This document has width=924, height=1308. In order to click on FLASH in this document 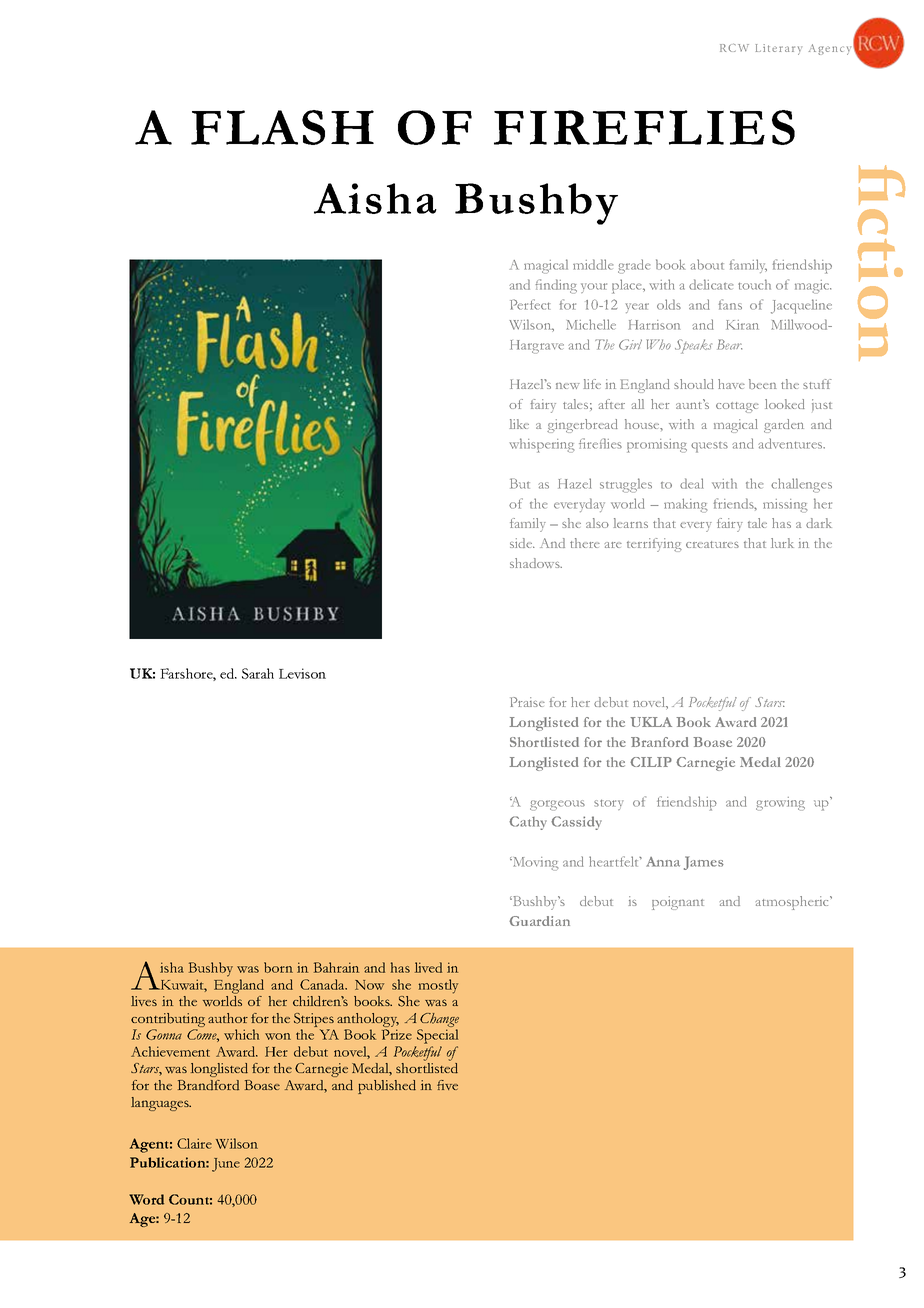, I will do `click(282, 127)`.
